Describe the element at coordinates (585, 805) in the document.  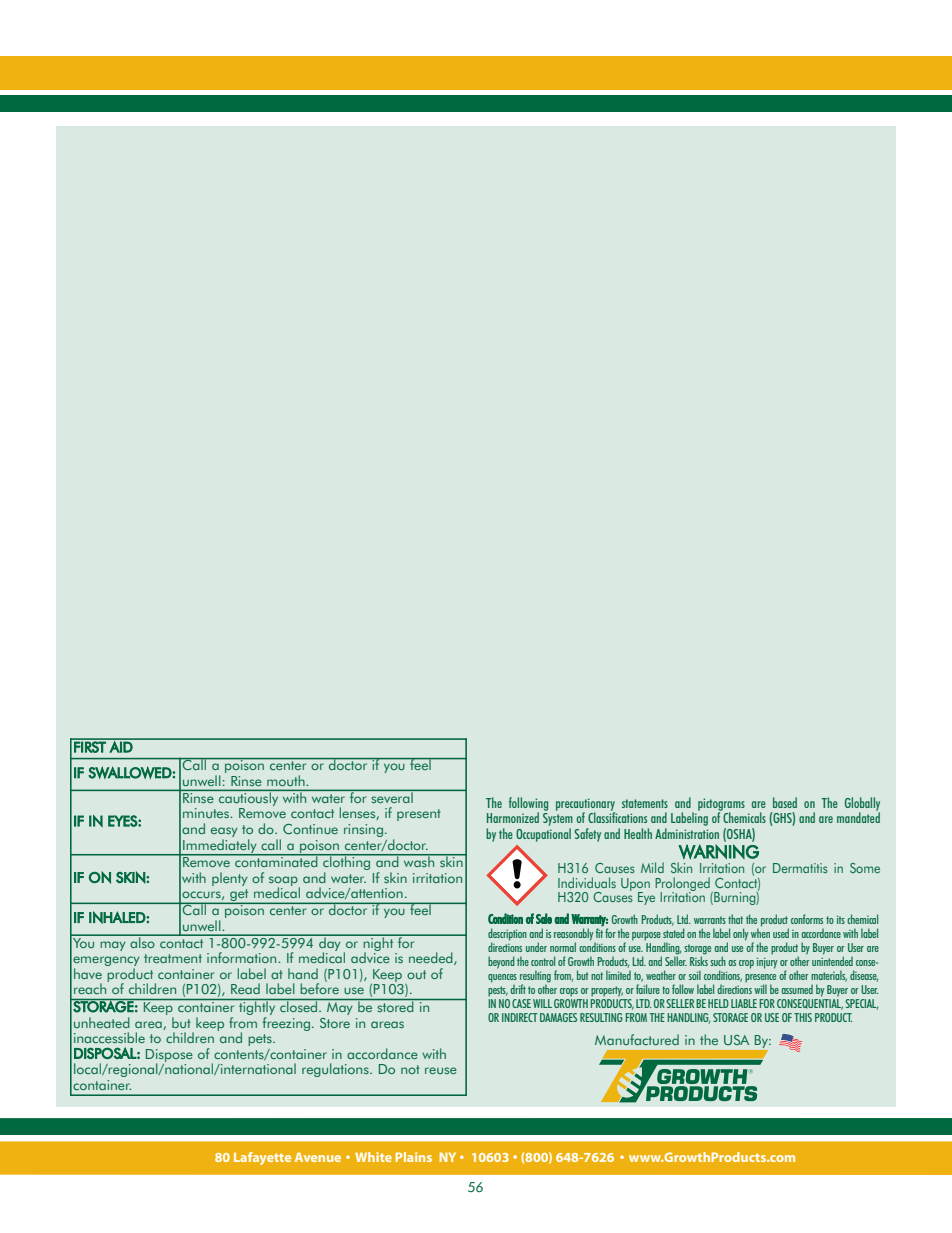
I see `precautionary` at that location.
